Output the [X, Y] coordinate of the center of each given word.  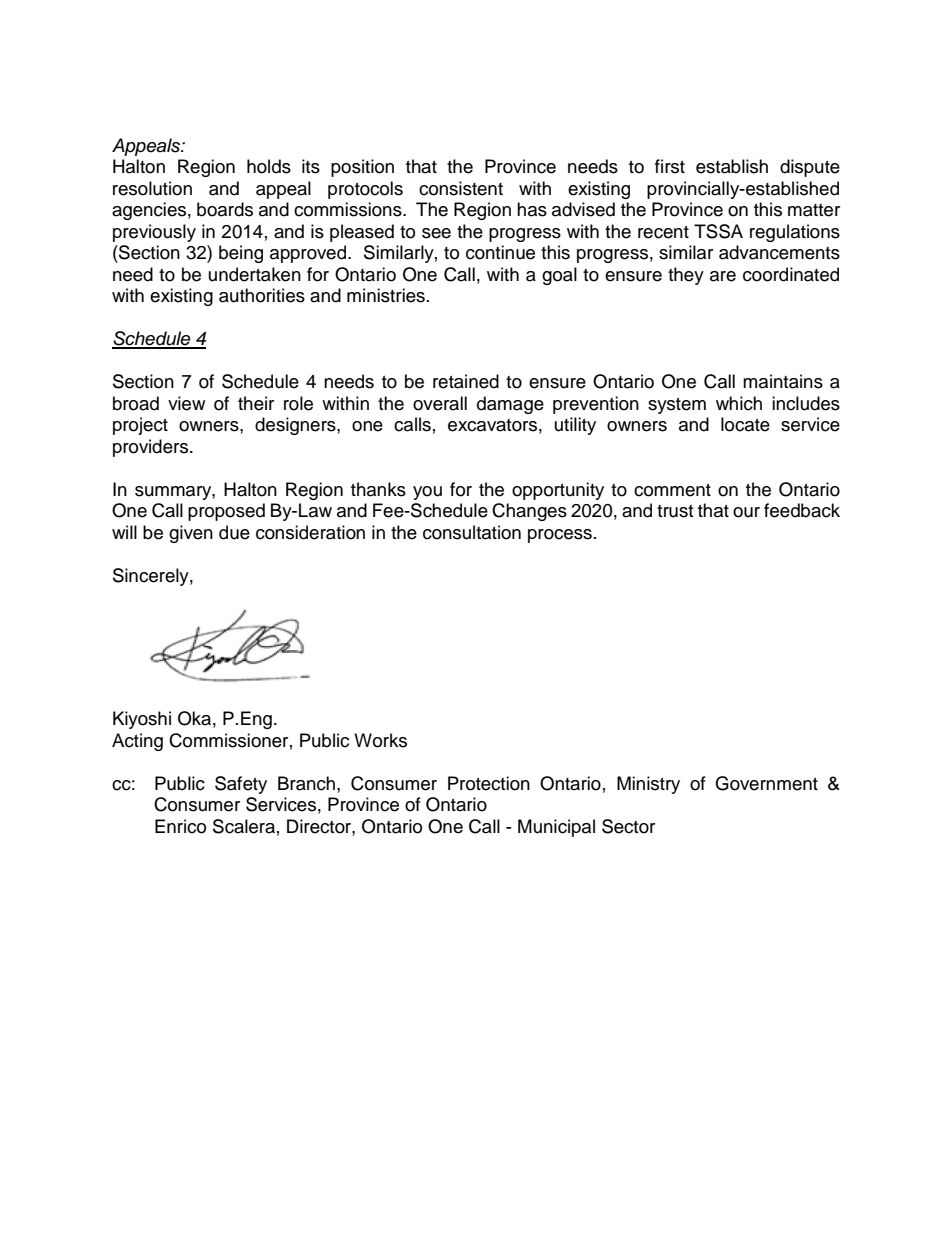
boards [225, 209]
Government [766, 783]
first [670, 166]
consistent [461, 188]
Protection [489, 783]
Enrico [180, 826]
